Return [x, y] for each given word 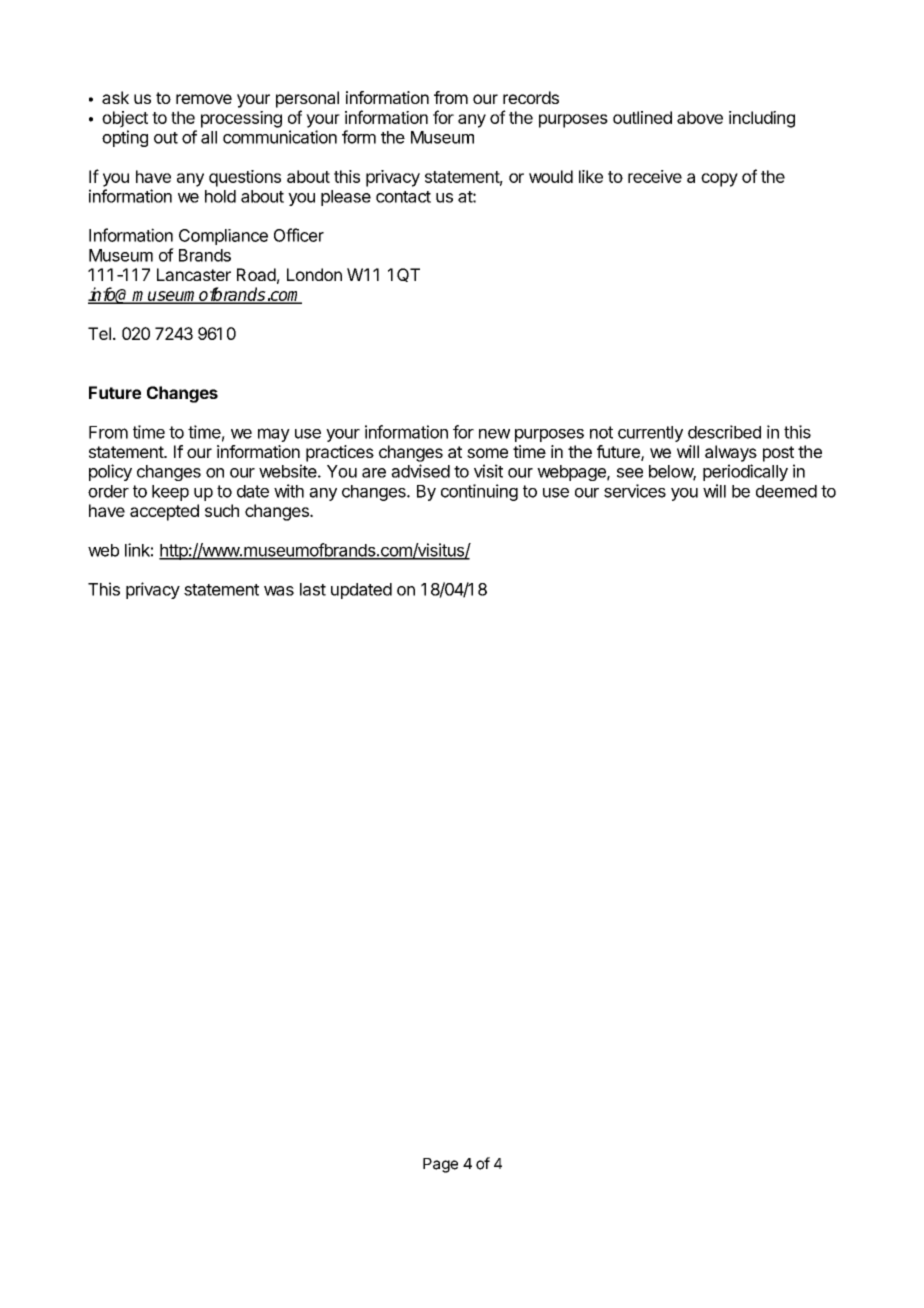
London [314, 274]
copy [719, 180]
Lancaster [194, 274]
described [724, 432]
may [274, 435]
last [313, 589]
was [279, 591]
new [494, 434]
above [700, 117]
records [531, 97]
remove [204, 99]
